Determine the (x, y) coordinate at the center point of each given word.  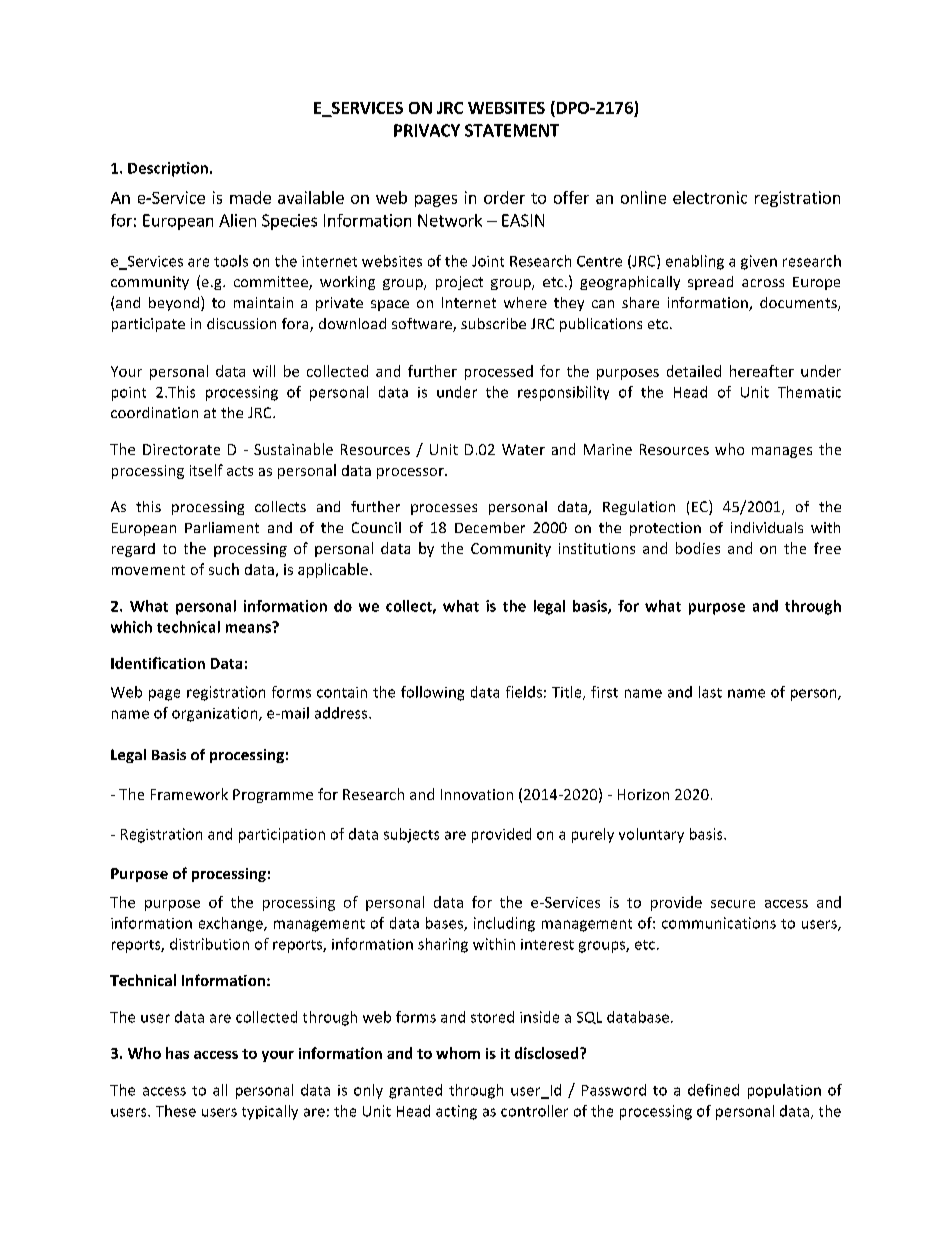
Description (168, 169)
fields (524, 692)
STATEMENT (512, 130)
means (249, 627)
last (710, 692)
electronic (710, 197)
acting (456, 1112)
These (176, 1111)
